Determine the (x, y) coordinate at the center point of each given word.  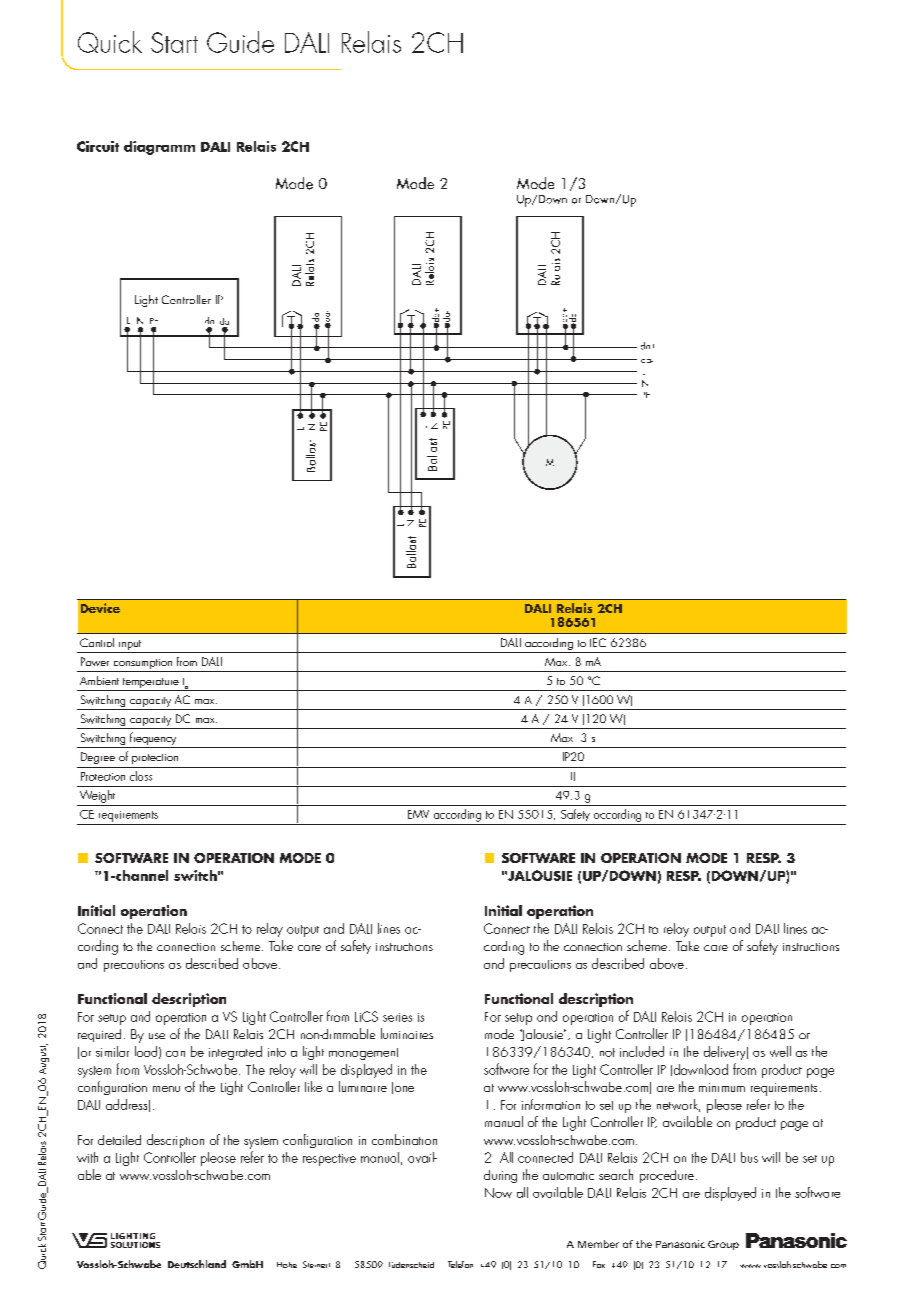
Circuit (98, 146)
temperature (151, 684)
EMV (418, 814)
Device (100, 608)
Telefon (460, 1264)
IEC (598, 642)
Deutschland (197, 1264)
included (642, 1051)
